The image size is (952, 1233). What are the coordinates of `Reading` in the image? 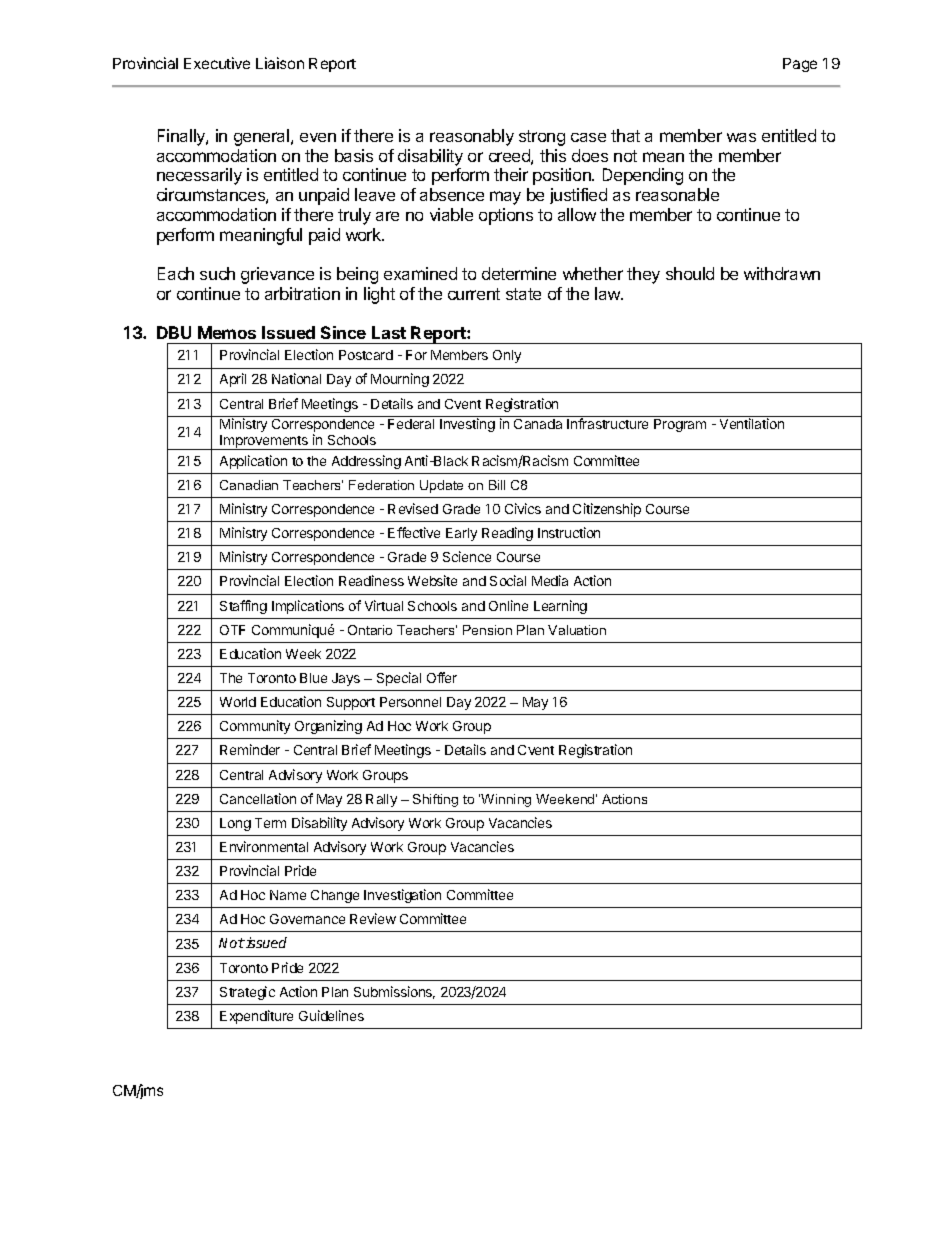 It's located at (507, 534).
